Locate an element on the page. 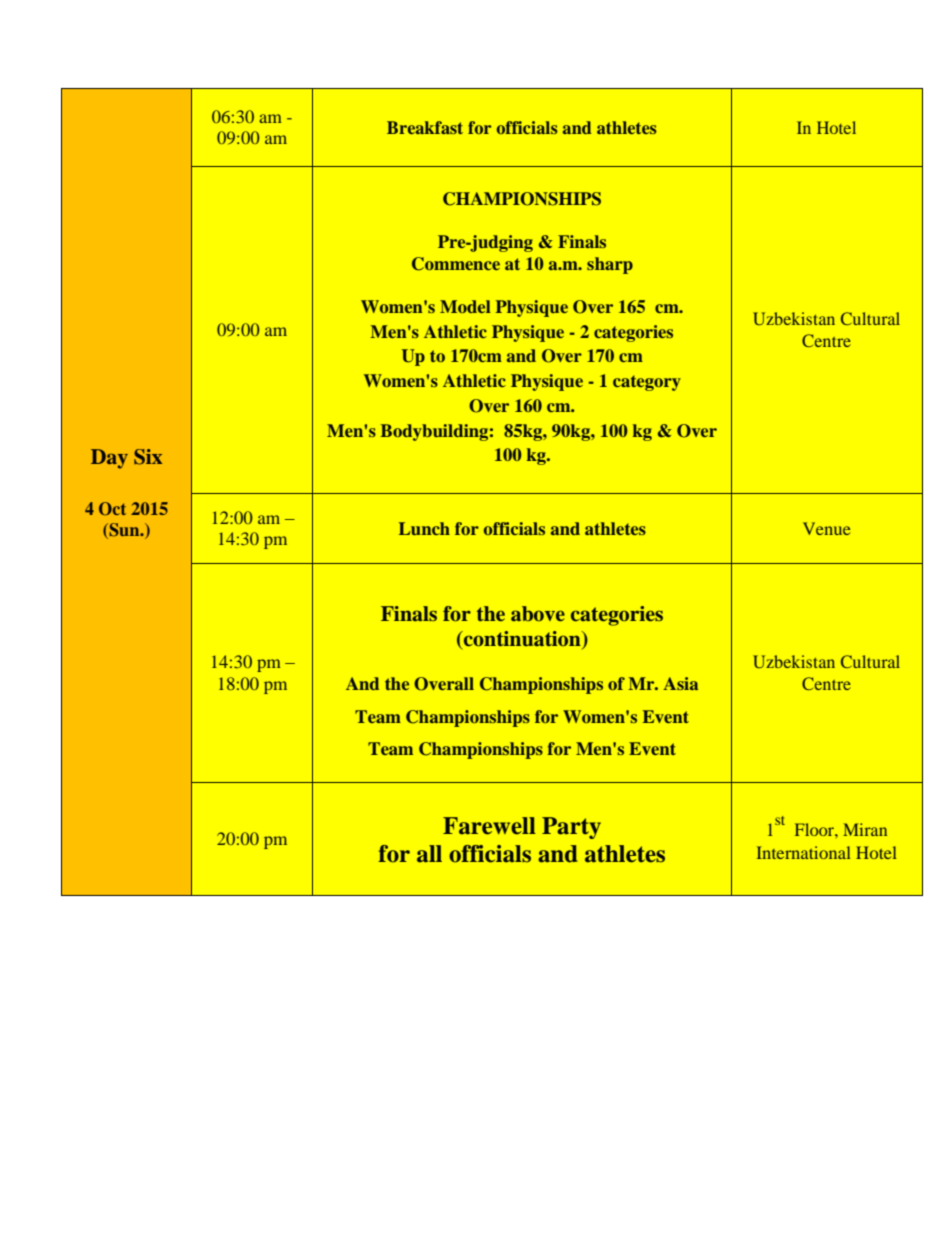  Oct is located at coordinates (112, 509).
